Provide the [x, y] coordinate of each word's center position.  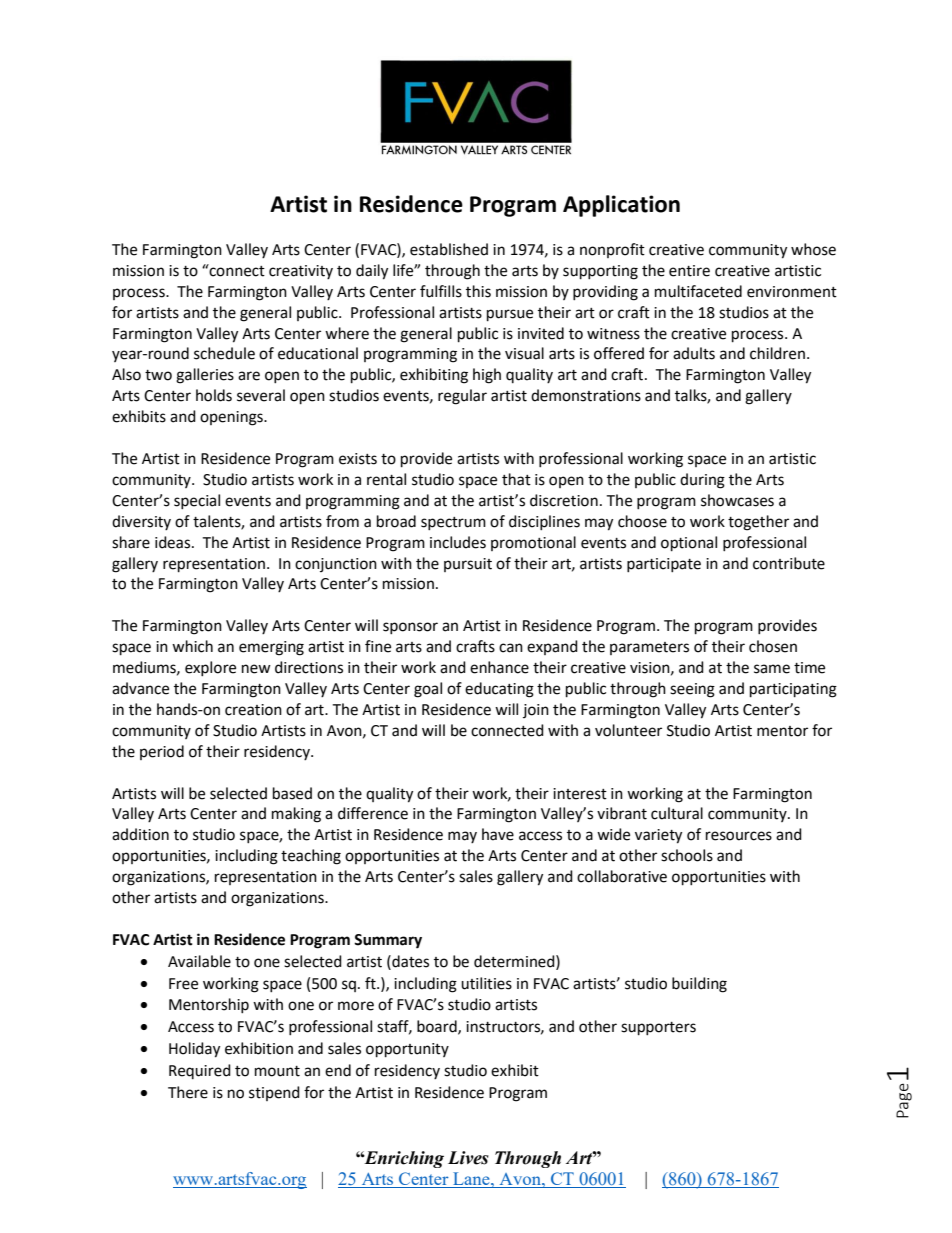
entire [689, 271]
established [449, 249]
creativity [301, 272]
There [188, 1092]
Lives [468, 1158]
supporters [658, 1029]
